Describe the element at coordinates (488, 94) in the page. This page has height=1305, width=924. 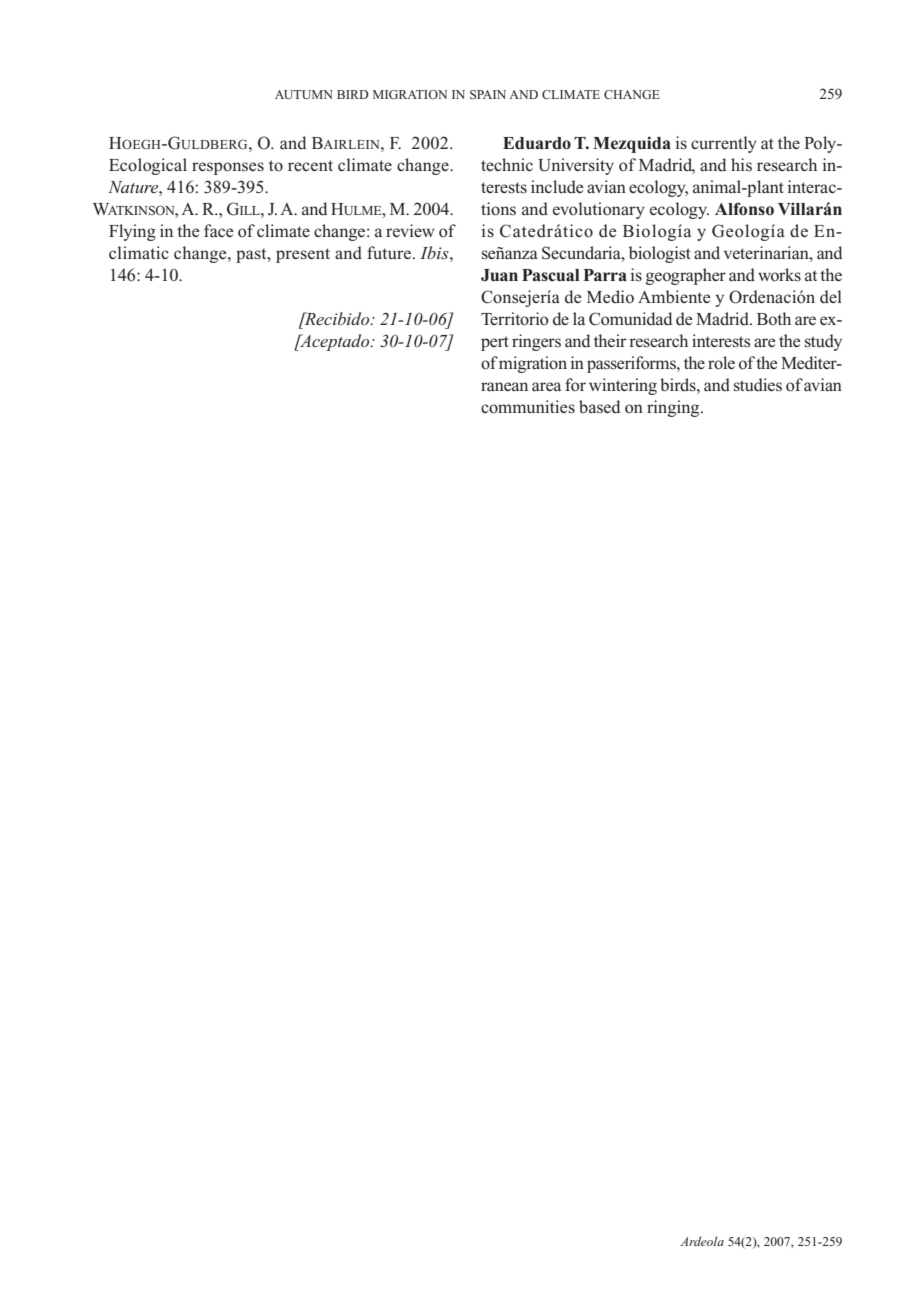
I see `SPAIN` at that location.
